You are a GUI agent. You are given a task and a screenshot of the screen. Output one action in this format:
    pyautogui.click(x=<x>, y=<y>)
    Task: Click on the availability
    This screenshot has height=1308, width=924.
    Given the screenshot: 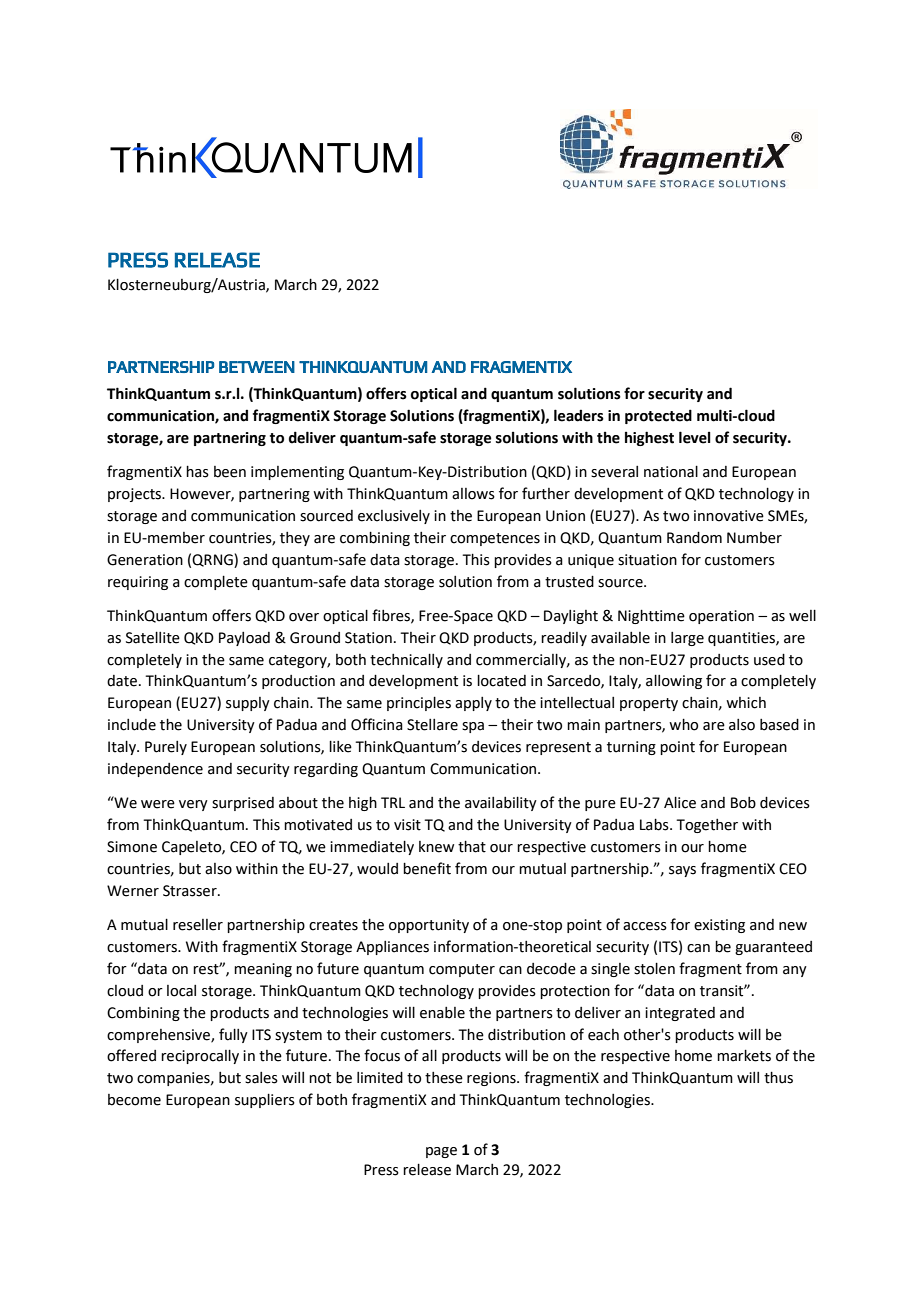 What is the action you would take?
    pyautogui.click(x=501, y=804)
